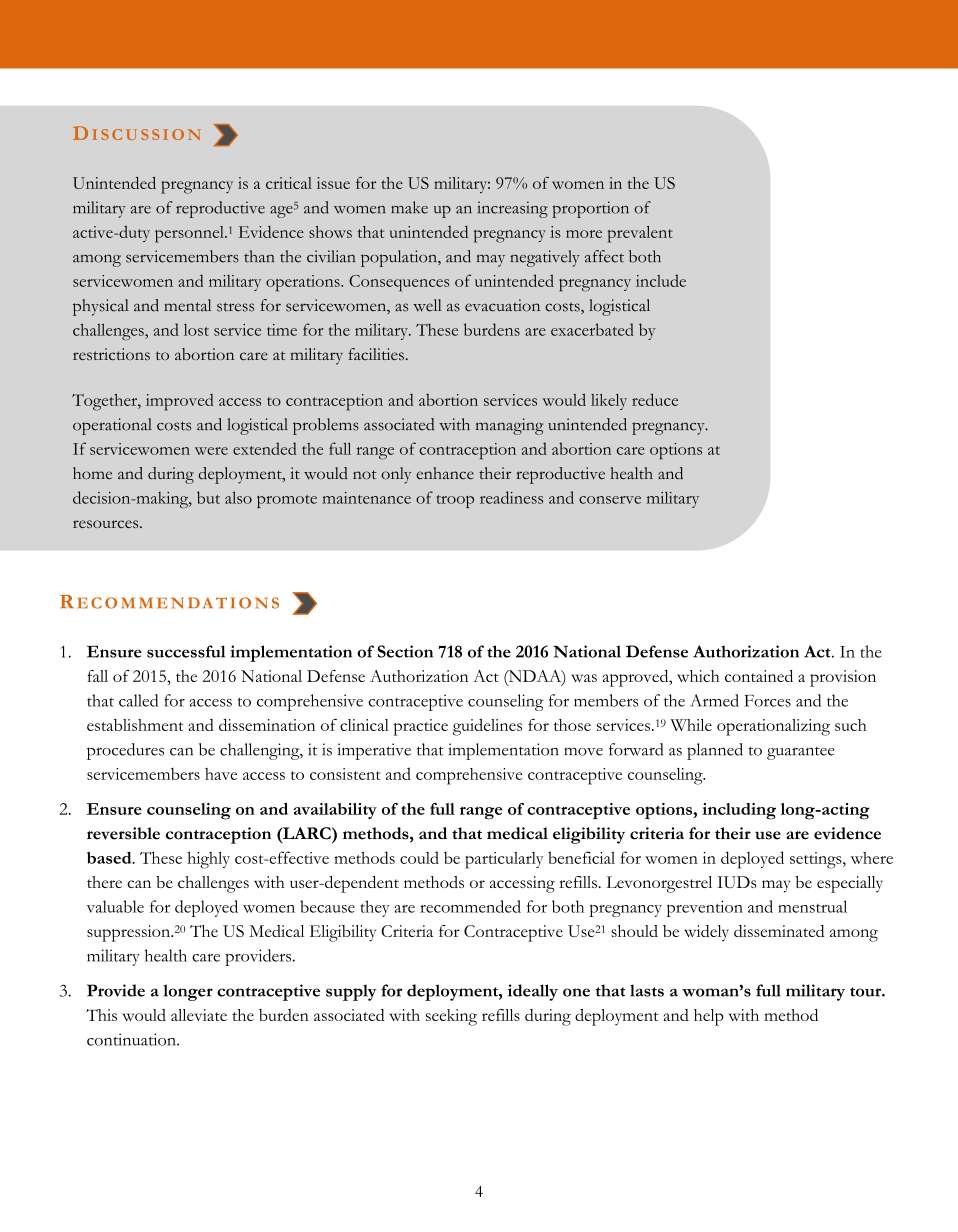 This page has width=958, height=1232. I want to click on increasing, so click(513, 209).
